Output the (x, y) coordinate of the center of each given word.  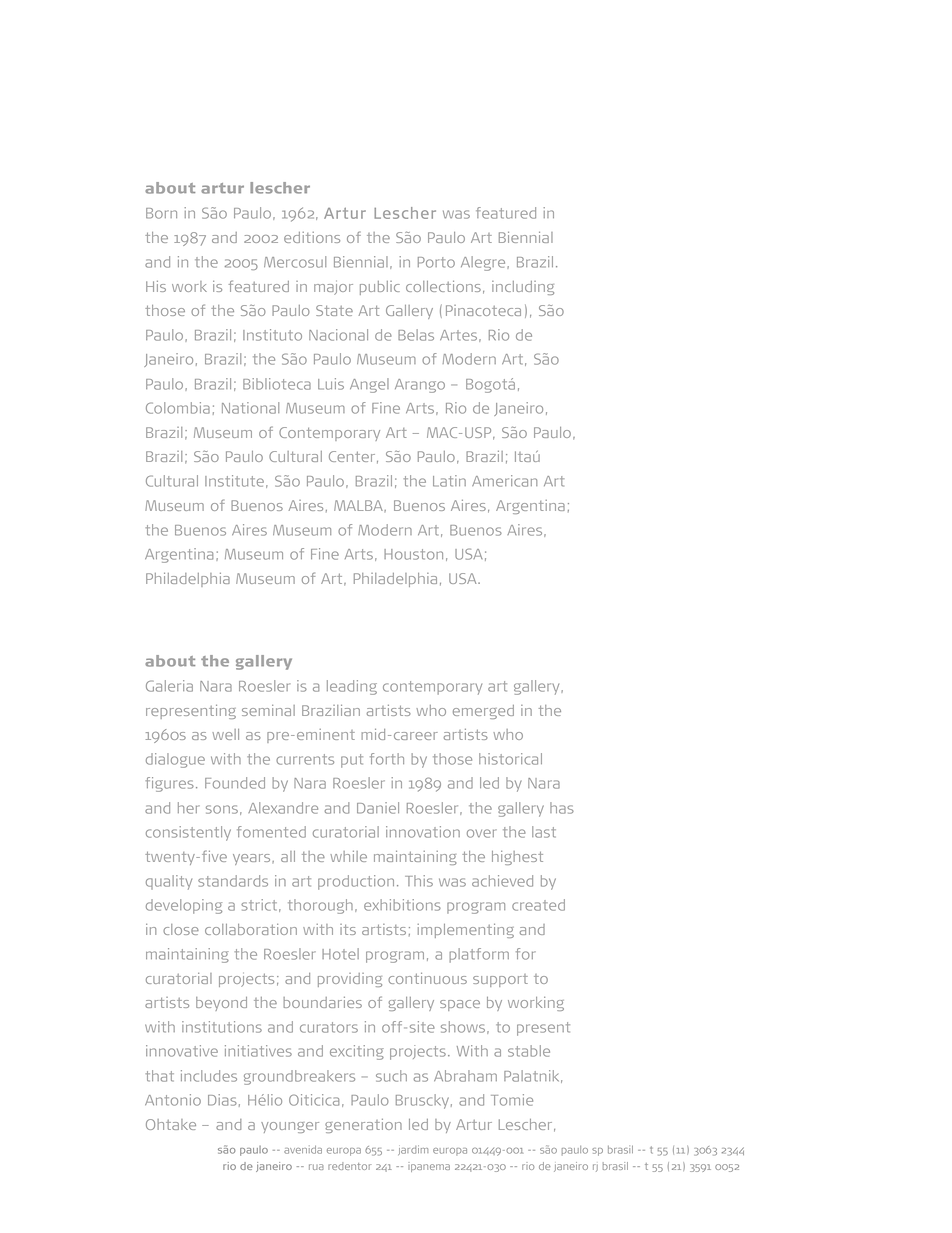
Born (161, 213)
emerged (483, 712)
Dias (222, 1100)
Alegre (484, 263)
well (225, 734)
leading (352, 687)
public (380, 288)
